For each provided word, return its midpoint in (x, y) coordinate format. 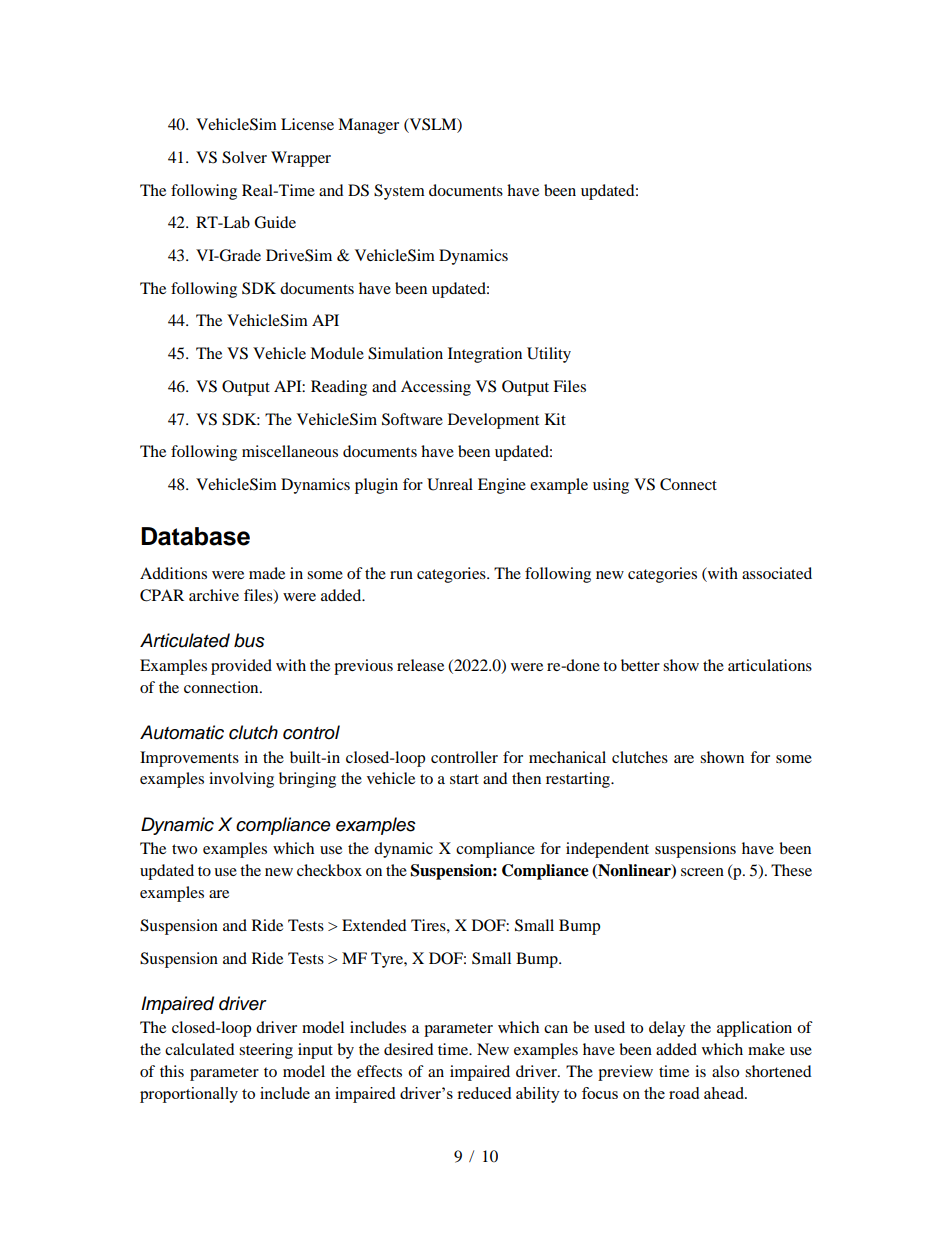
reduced (484, 1093)
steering (266, 1051)
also (725, 1071)
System (399, 192)
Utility (549, 355)
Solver (244, 157)
